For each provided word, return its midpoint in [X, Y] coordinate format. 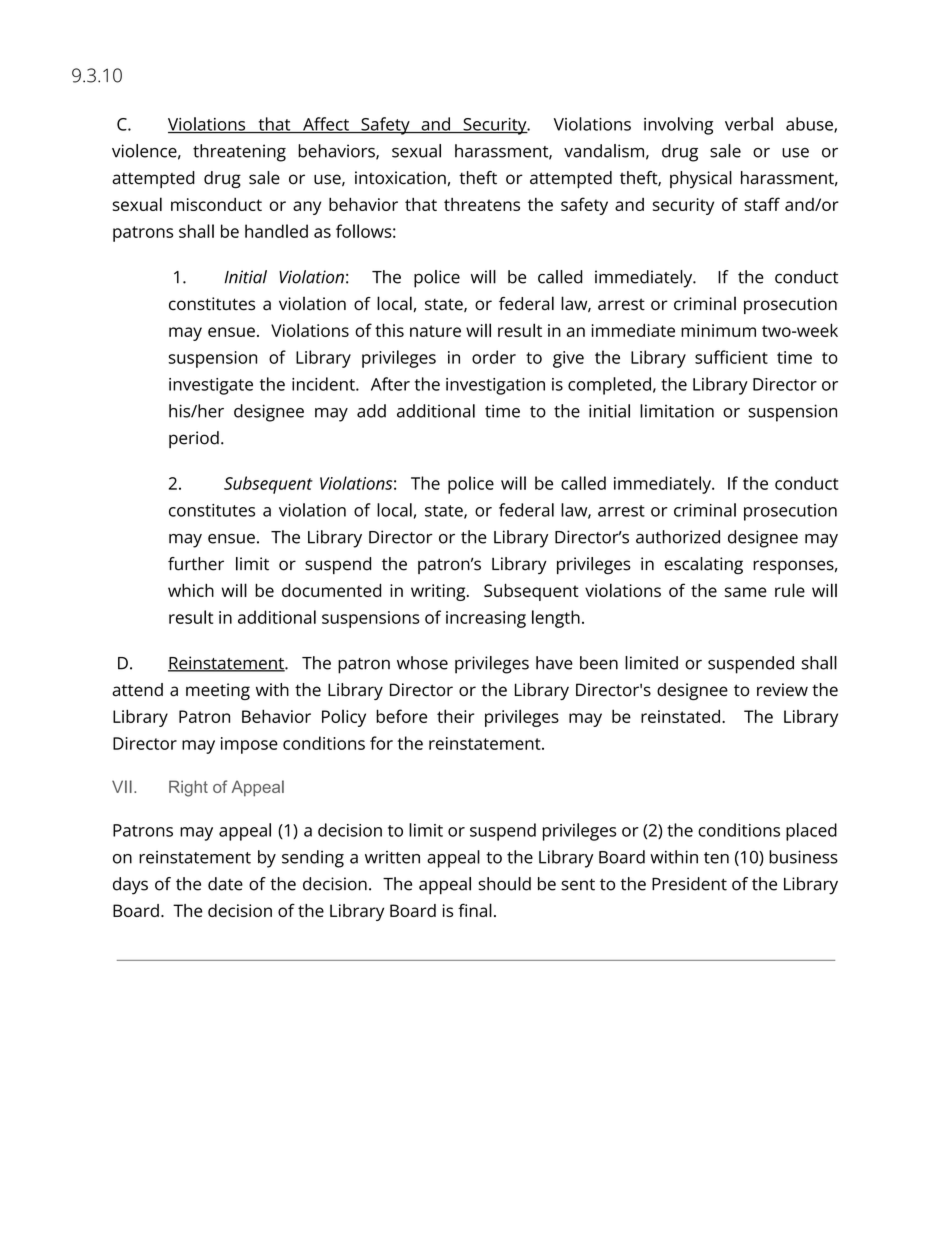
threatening [239, 153]
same [746, 592]
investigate [211, 386]
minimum [718, 330]
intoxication [400, 178]
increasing [486, 619]
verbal [749, 124]
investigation [495, 386]
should [504, 884]
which [191, 590]
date [225, 884]
